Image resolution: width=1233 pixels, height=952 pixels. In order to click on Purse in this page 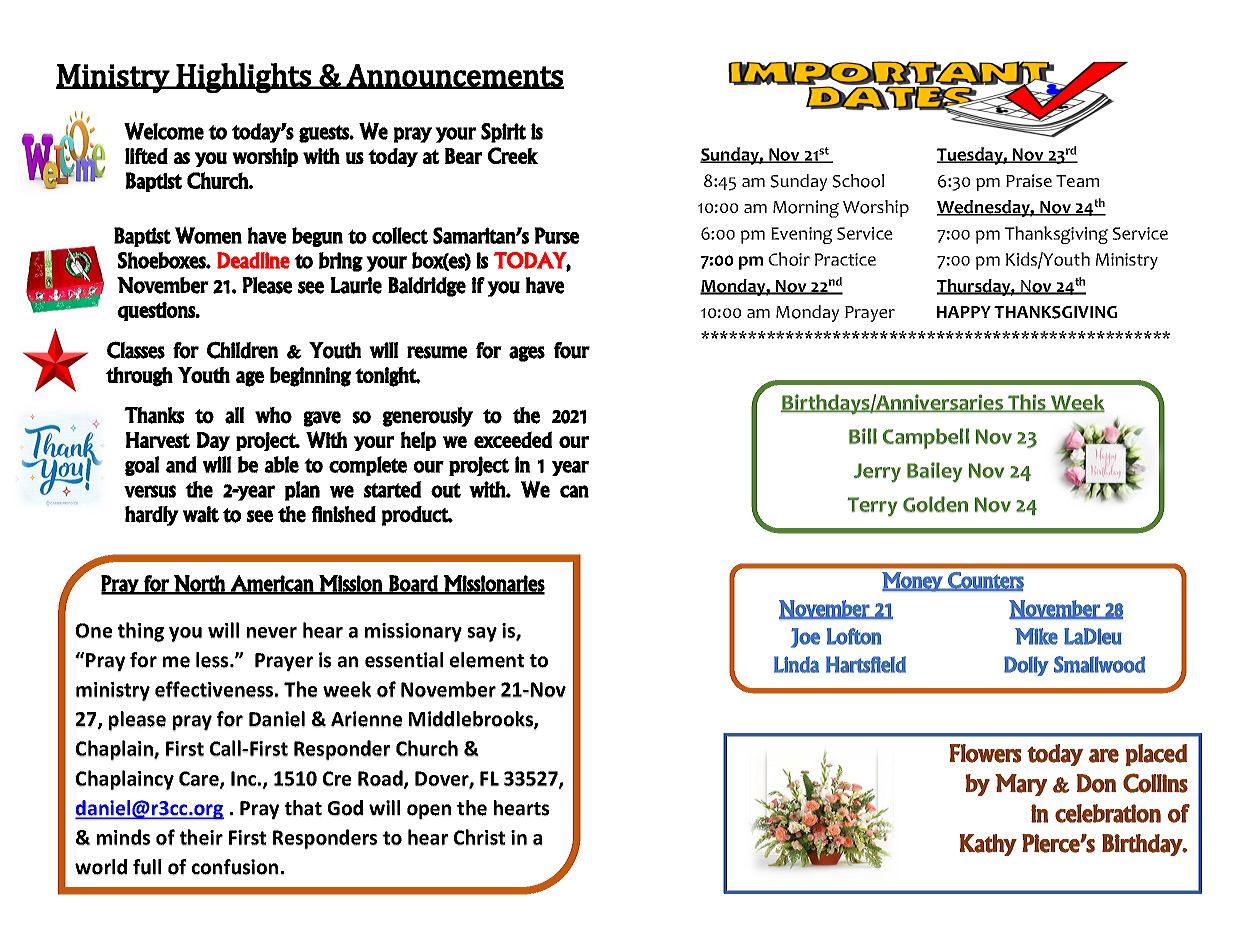, I will do `click(557, 235)`.
